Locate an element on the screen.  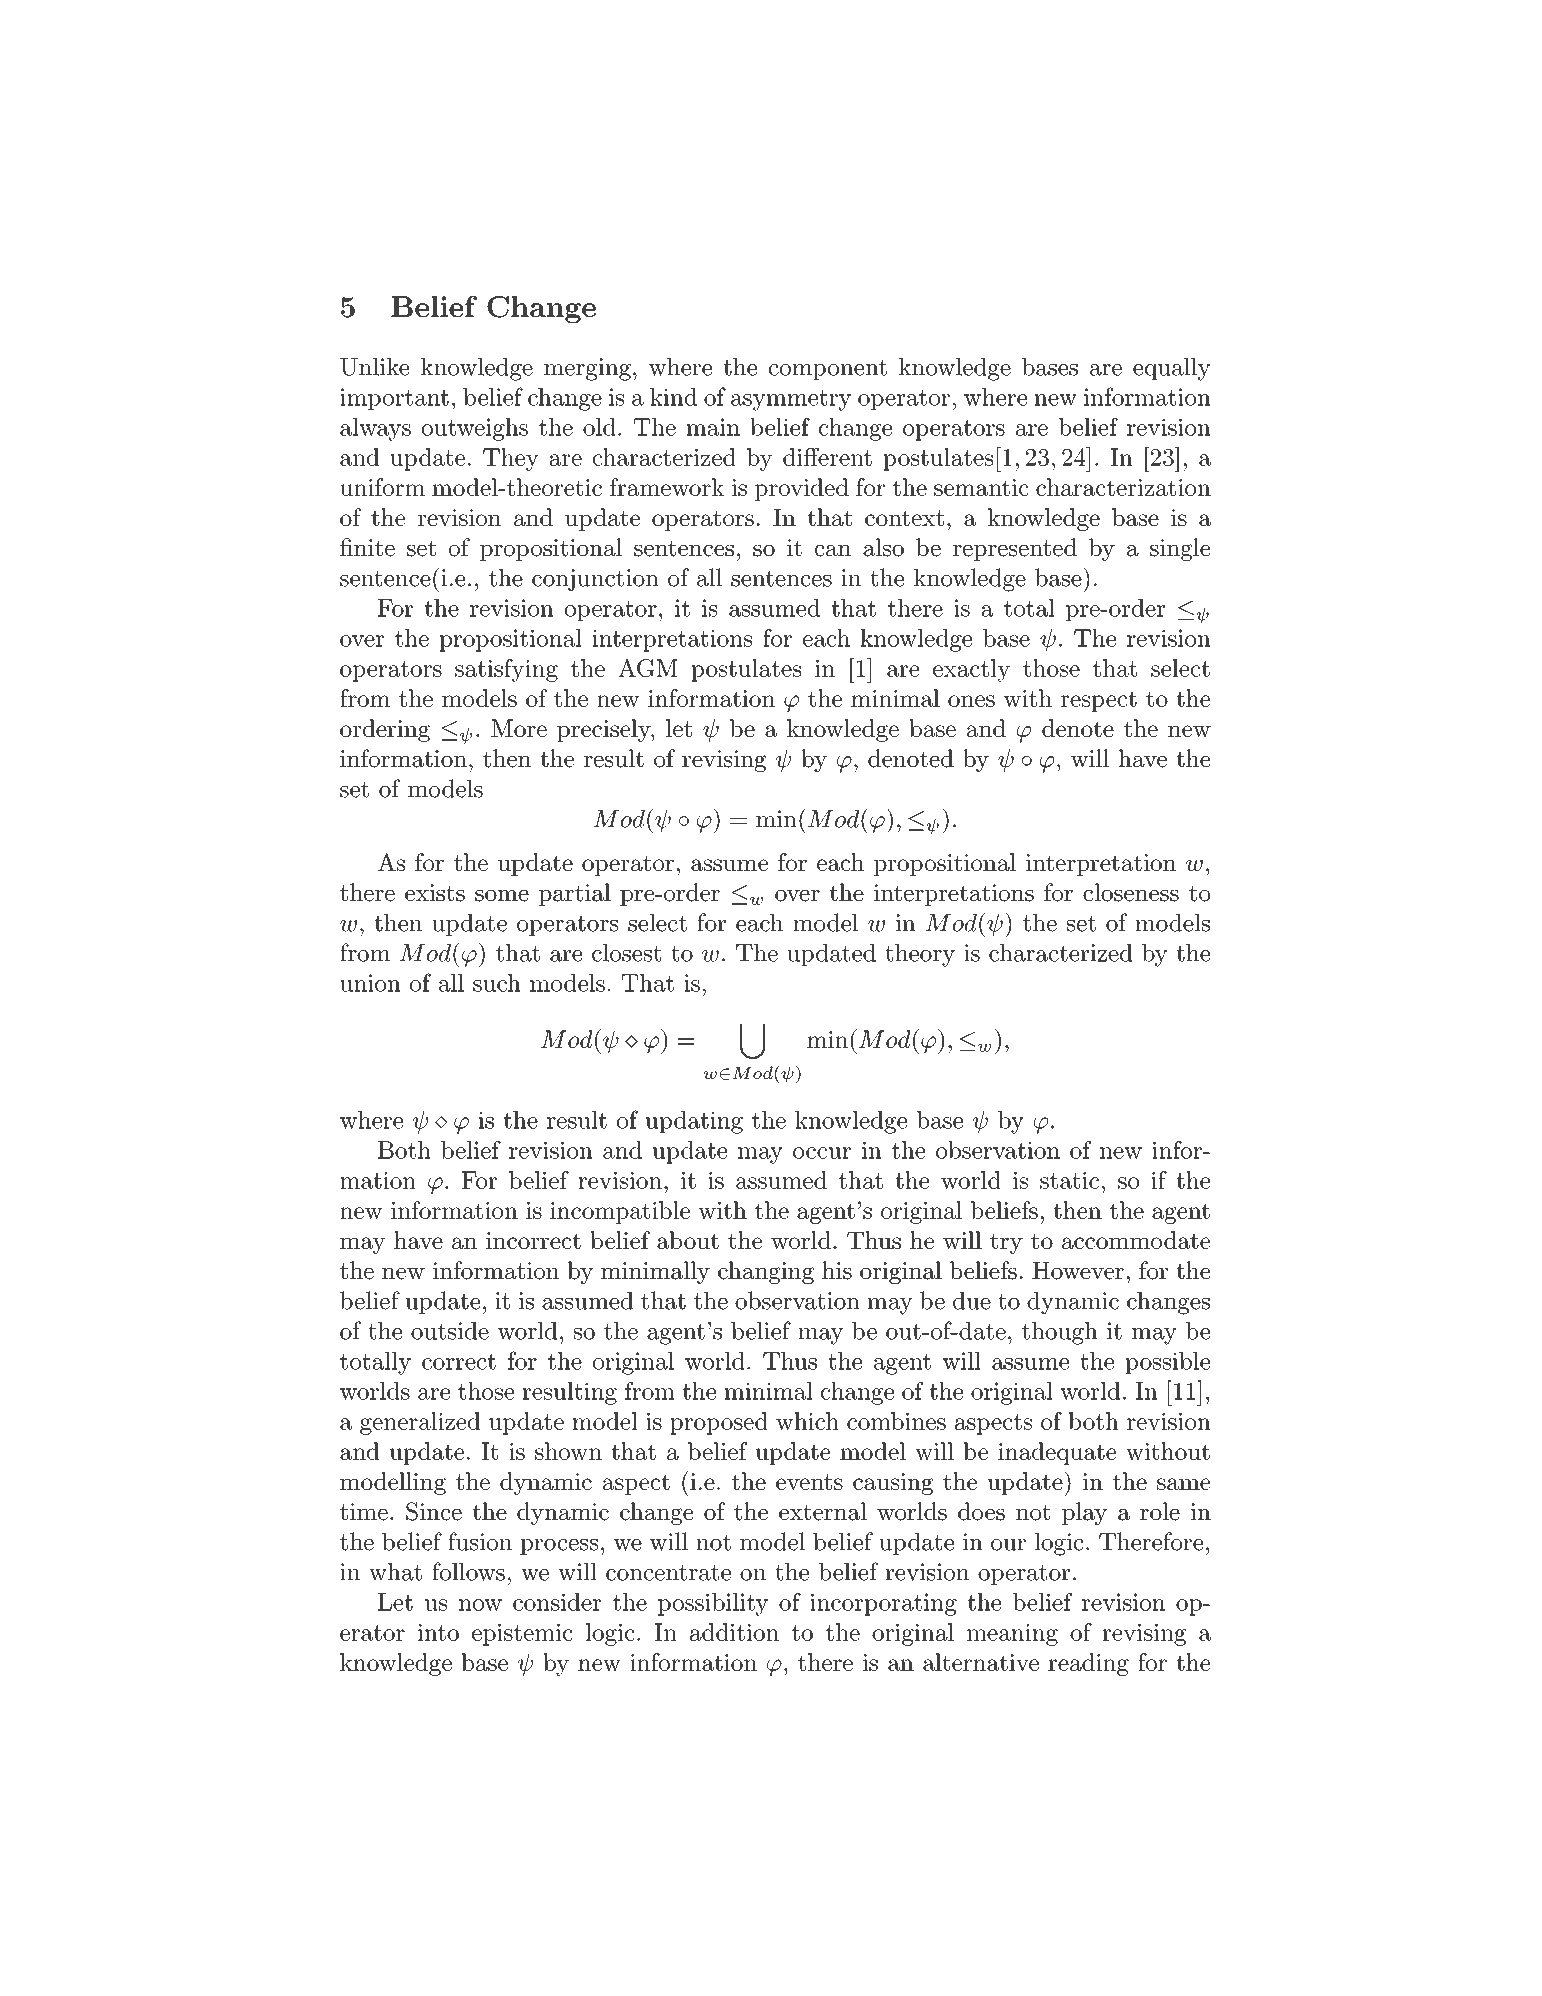
reading is located at coordinates (1088, 1664).
